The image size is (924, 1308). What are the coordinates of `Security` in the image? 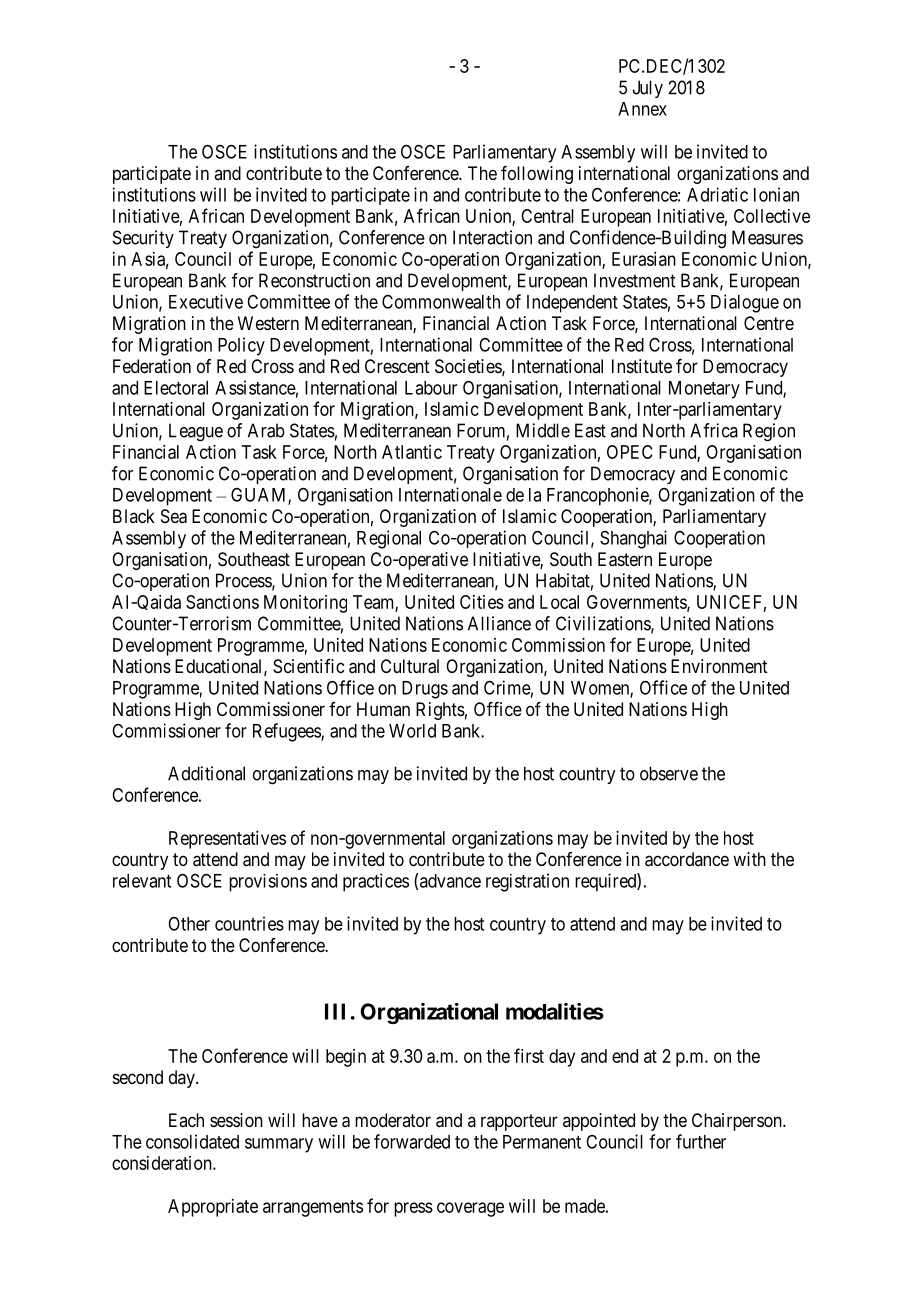 It's located at (143, 239).
